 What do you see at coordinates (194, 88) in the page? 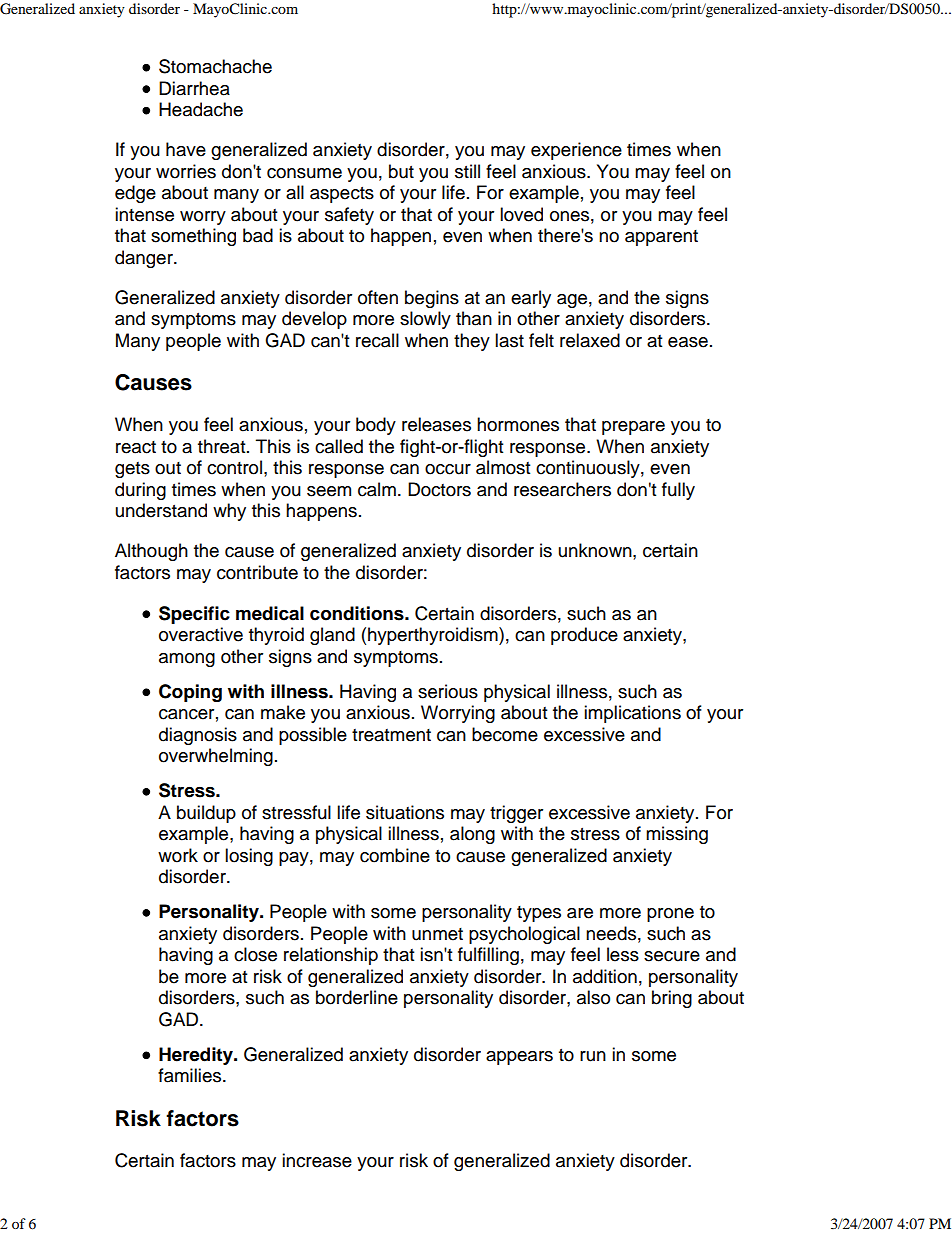
I see `Diarrhea` at bounding box center [194, 88].
